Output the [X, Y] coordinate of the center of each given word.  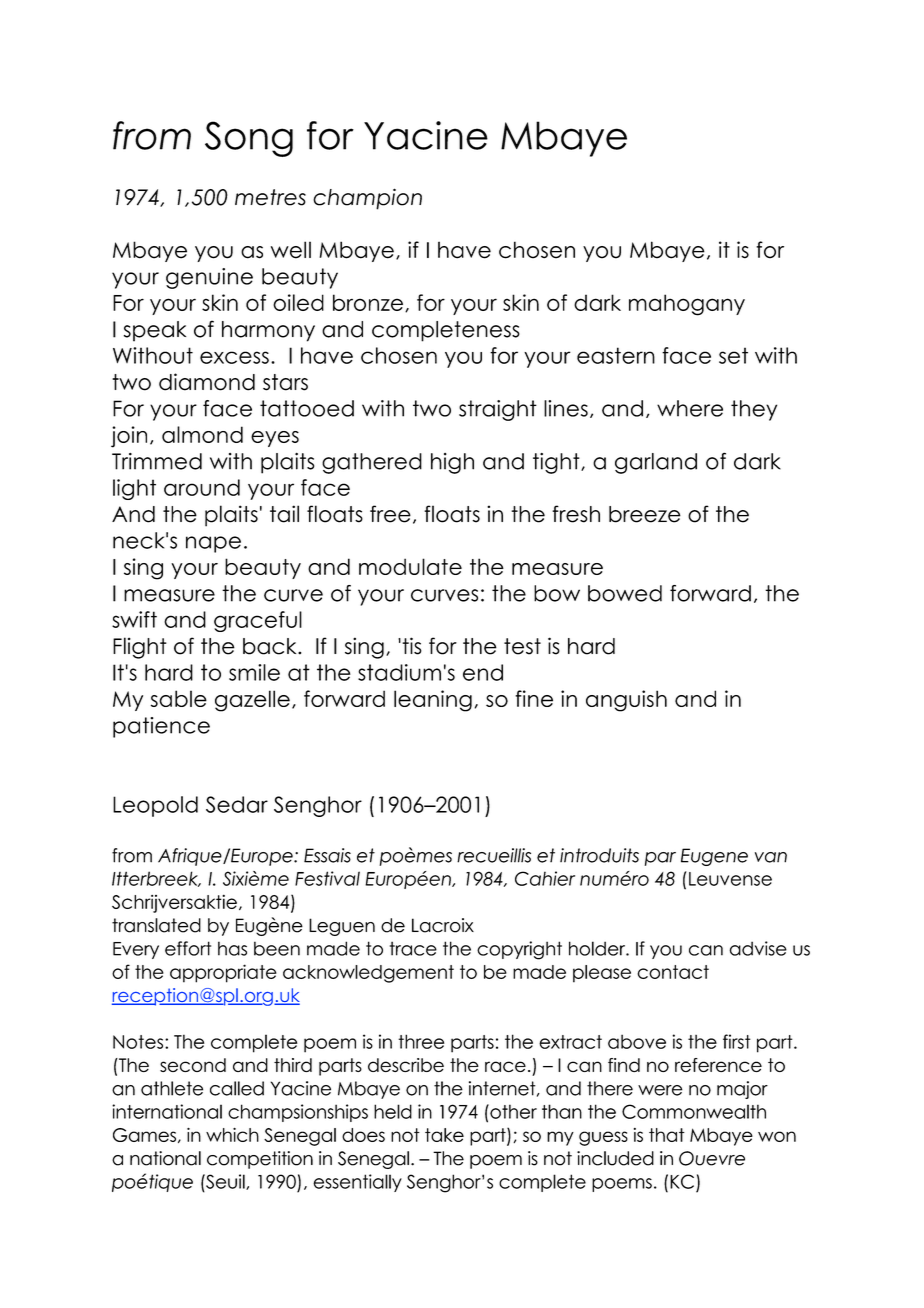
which [232, 1135]
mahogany [687, 305]
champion [367, 199]
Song [249, 139]
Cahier [545, 878]
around [202, 487]
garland [656, 463]
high [452, 463]
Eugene [714, 857]
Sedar [237, 804]
